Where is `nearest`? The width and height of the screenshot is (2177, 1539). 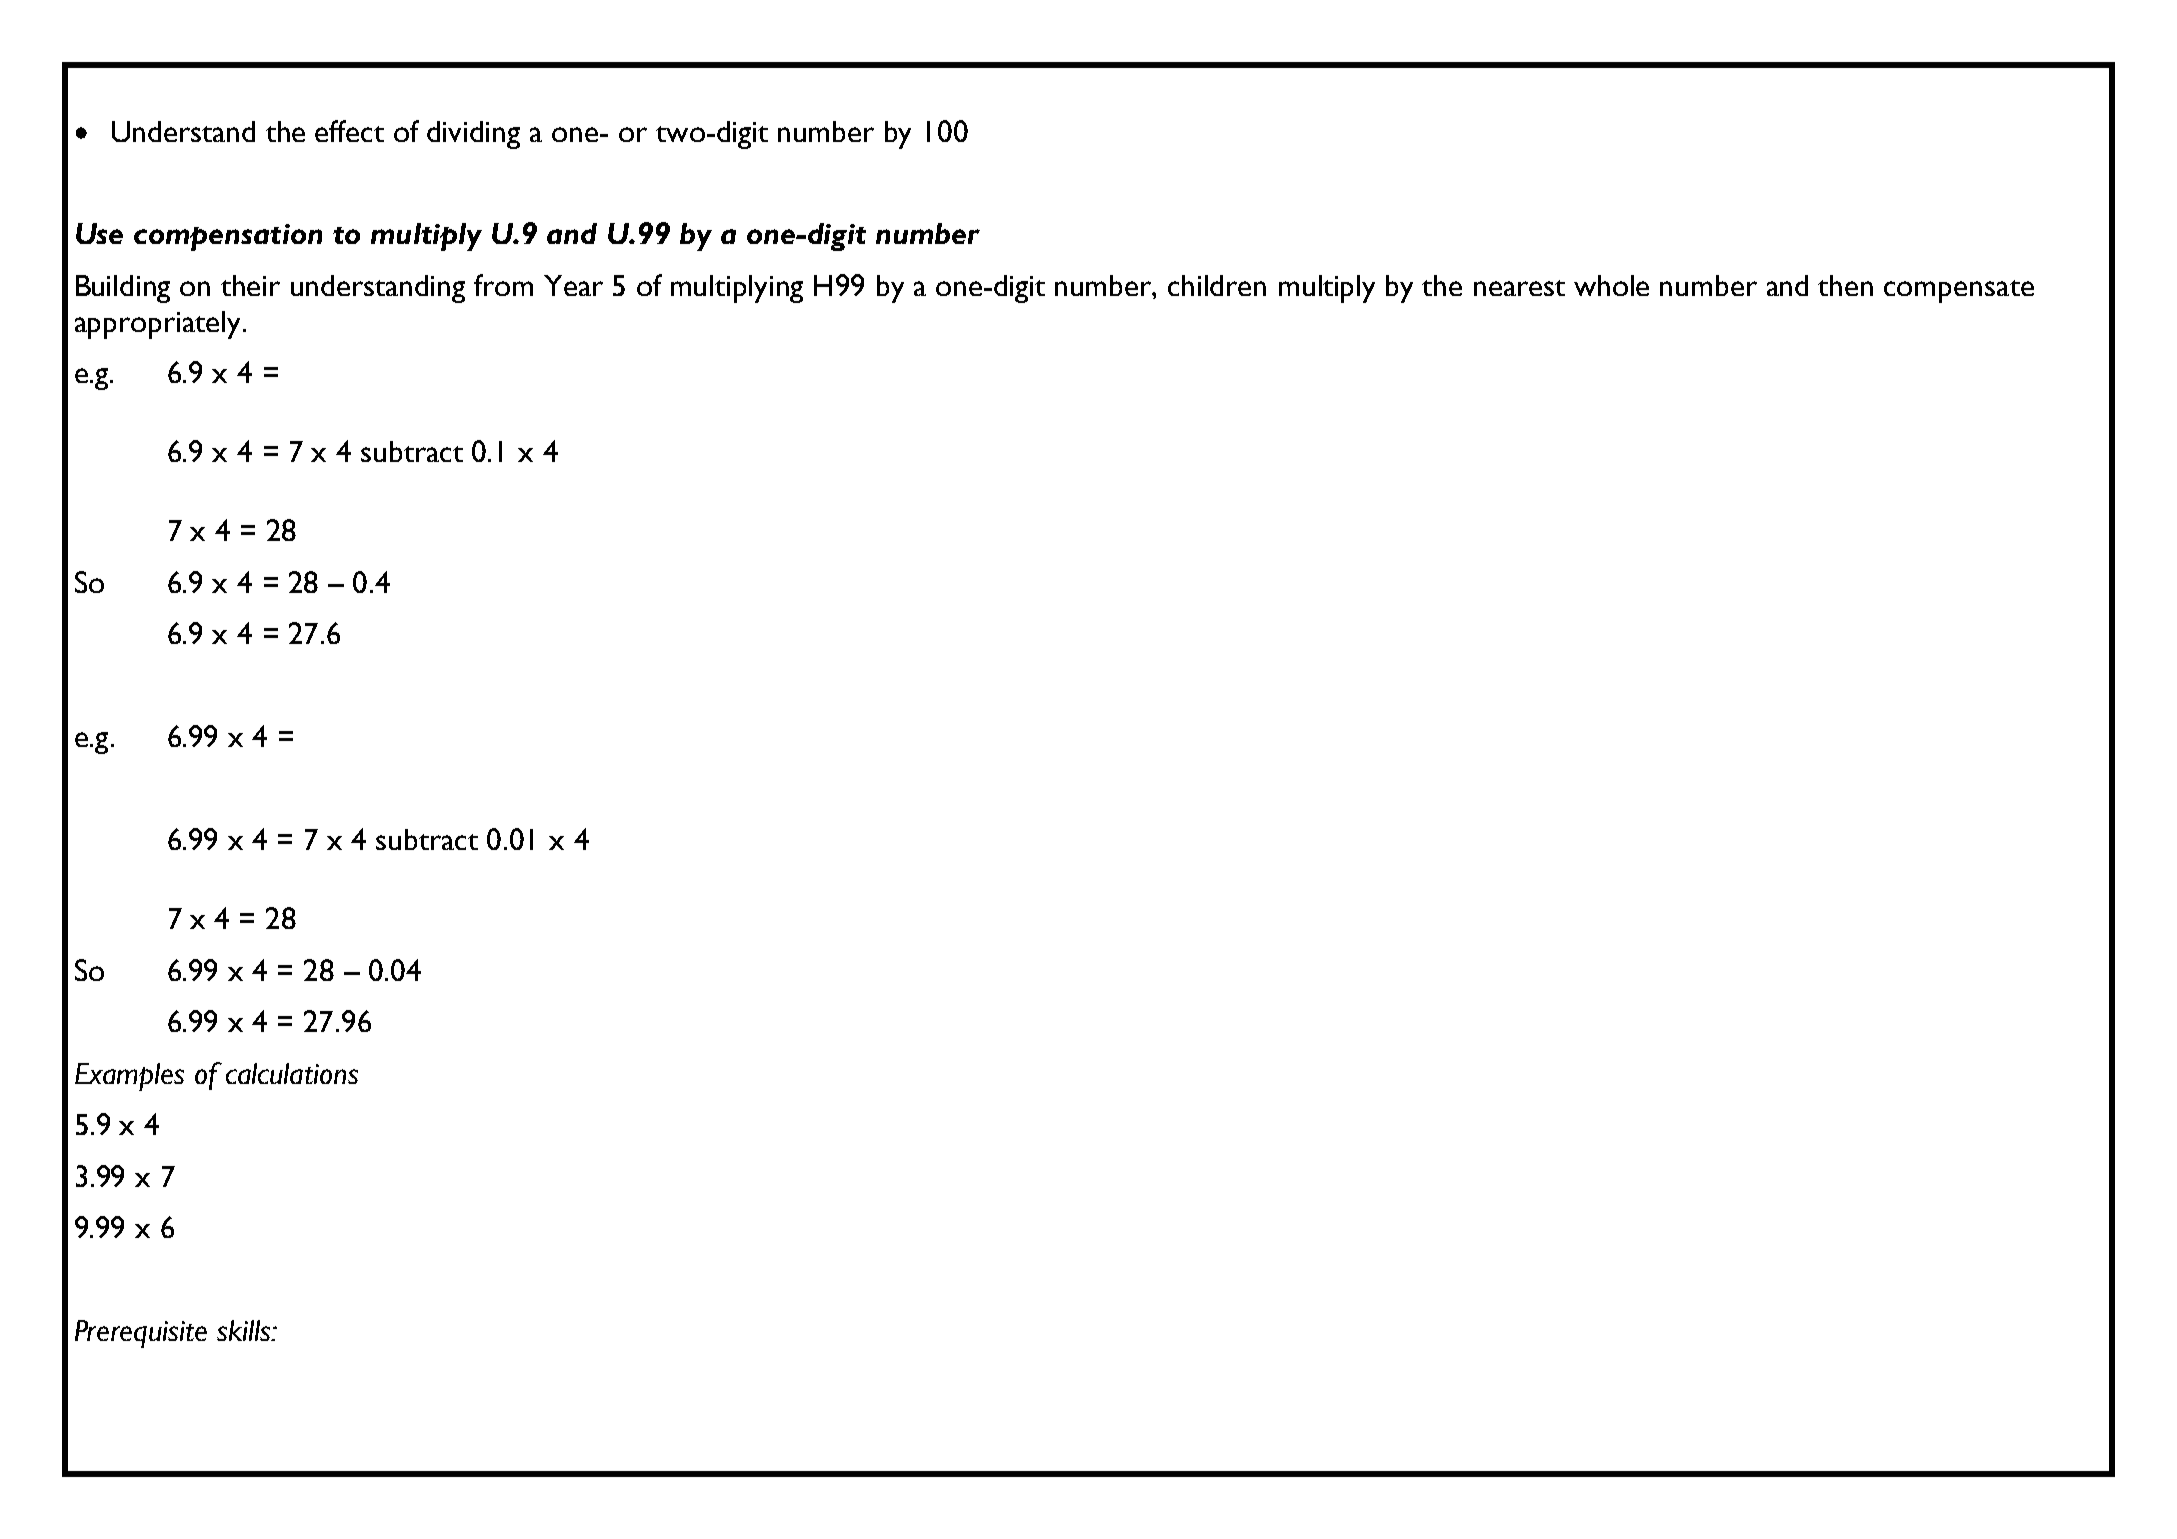 nearest is located at coordinates (1519, 288).
